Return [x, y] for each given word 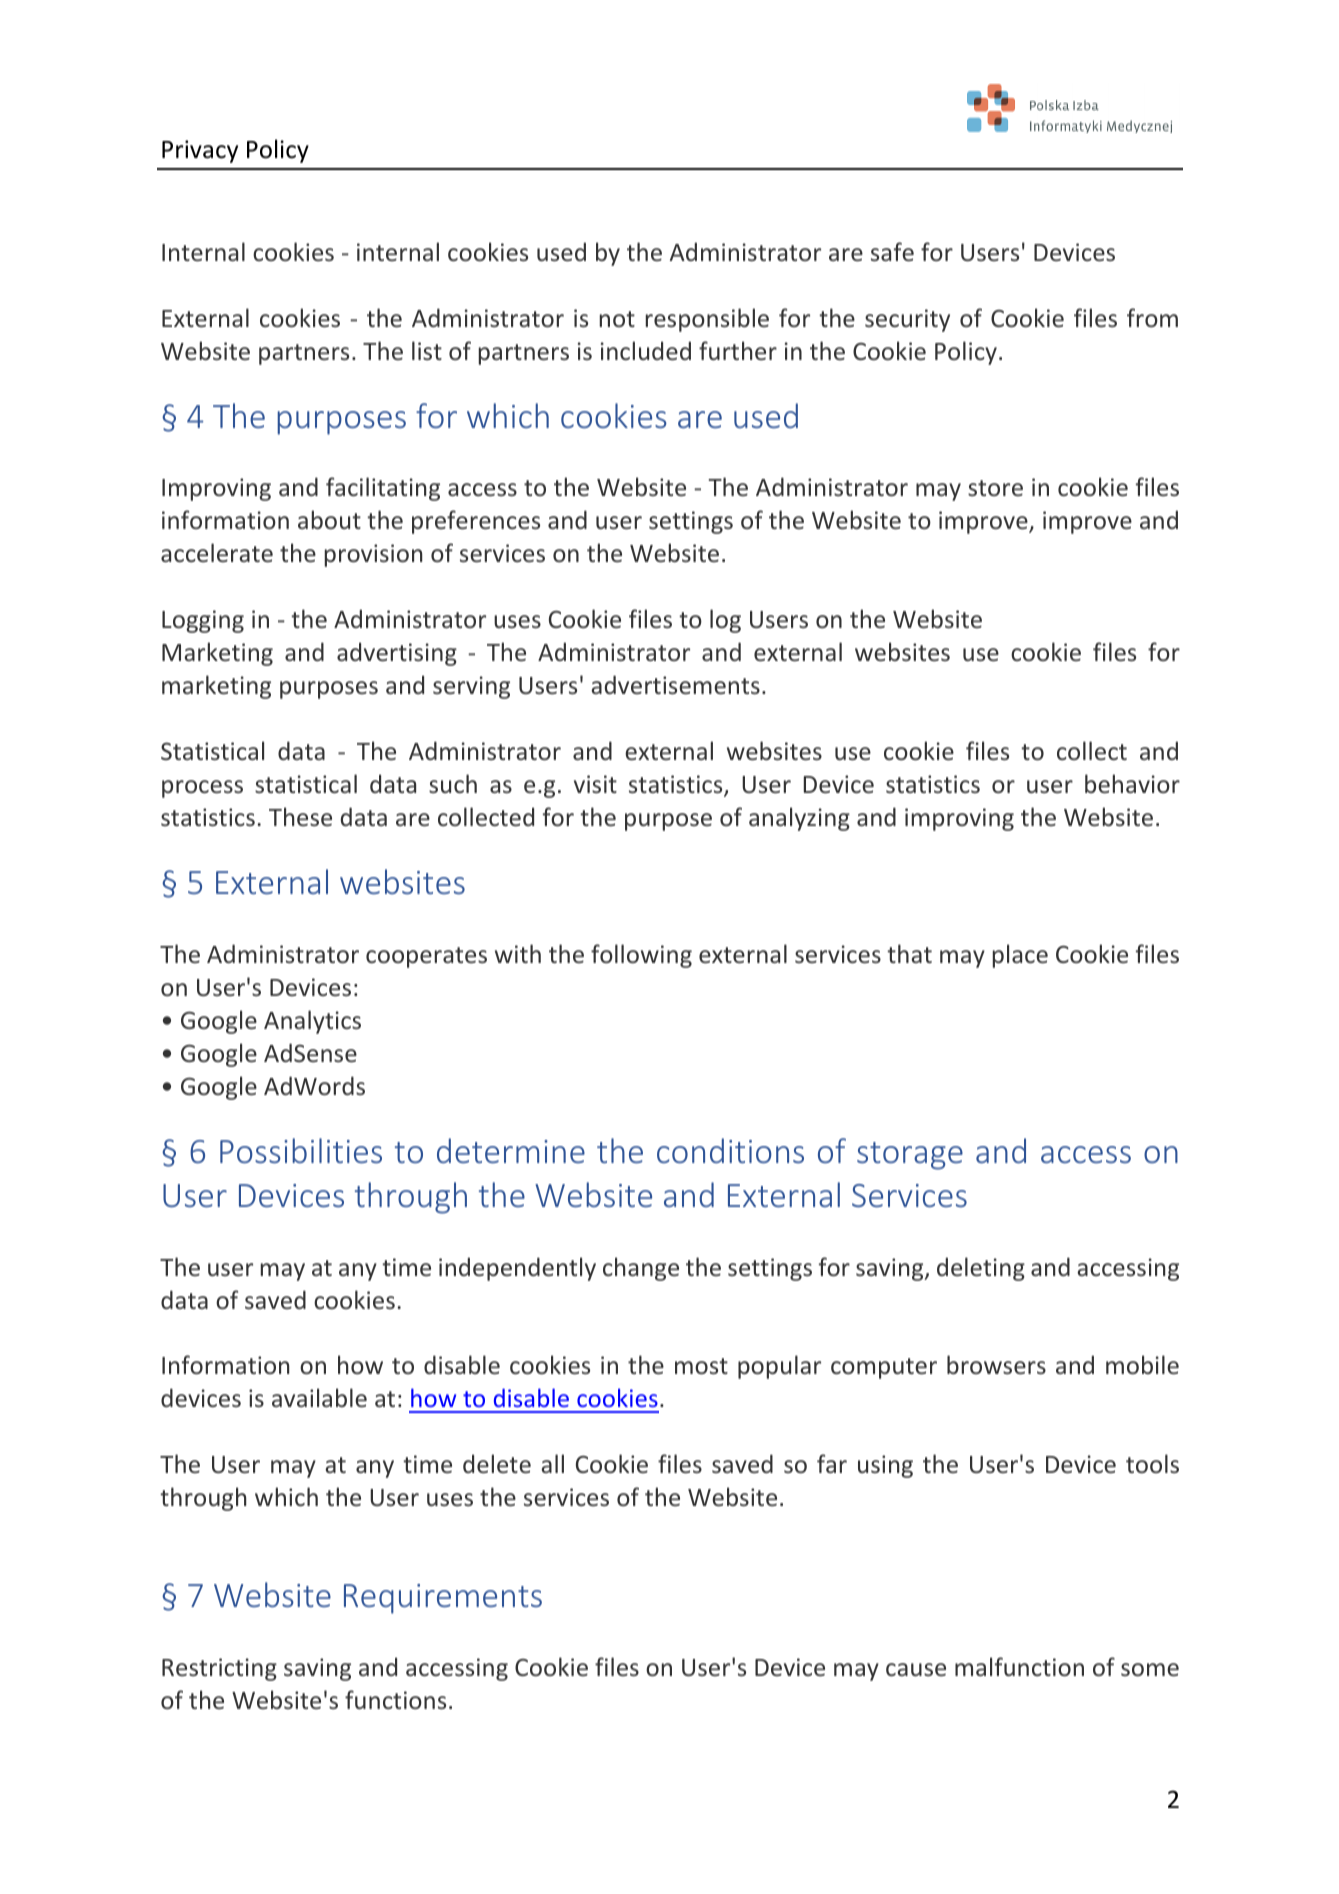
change [641, 1269]
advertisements [675, 684]
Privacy [200, 151]
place [1020, 956]
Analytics [312, 1022]
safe [892, 251]
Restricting [219, 1669]
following [641, 956]
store [995, 488]
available [319, 1397]
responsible [707, 320]
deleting [981, 1269]
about [329, 519]
